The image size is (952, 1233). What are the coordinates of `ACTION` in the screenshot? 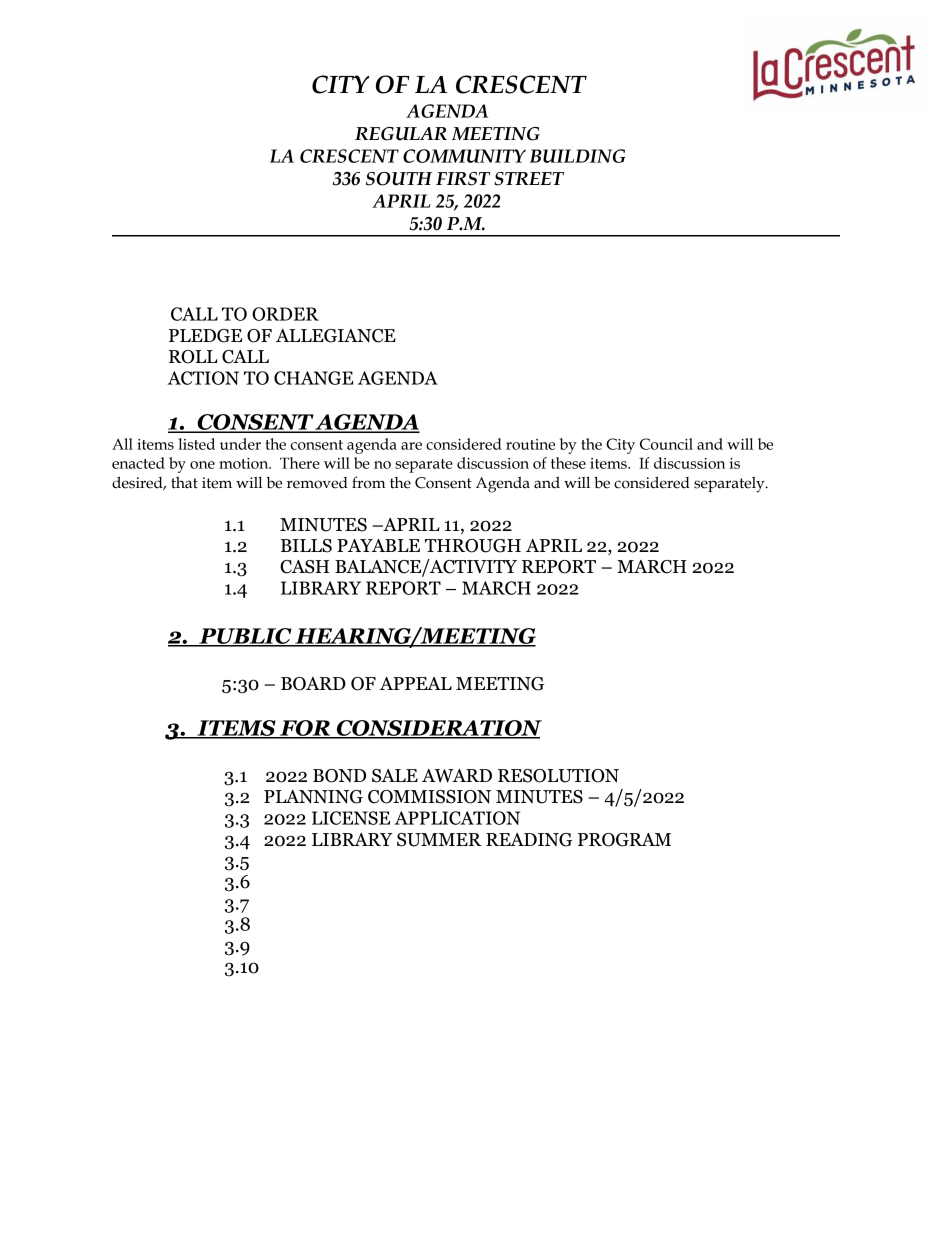 It's located at (203, 378).
